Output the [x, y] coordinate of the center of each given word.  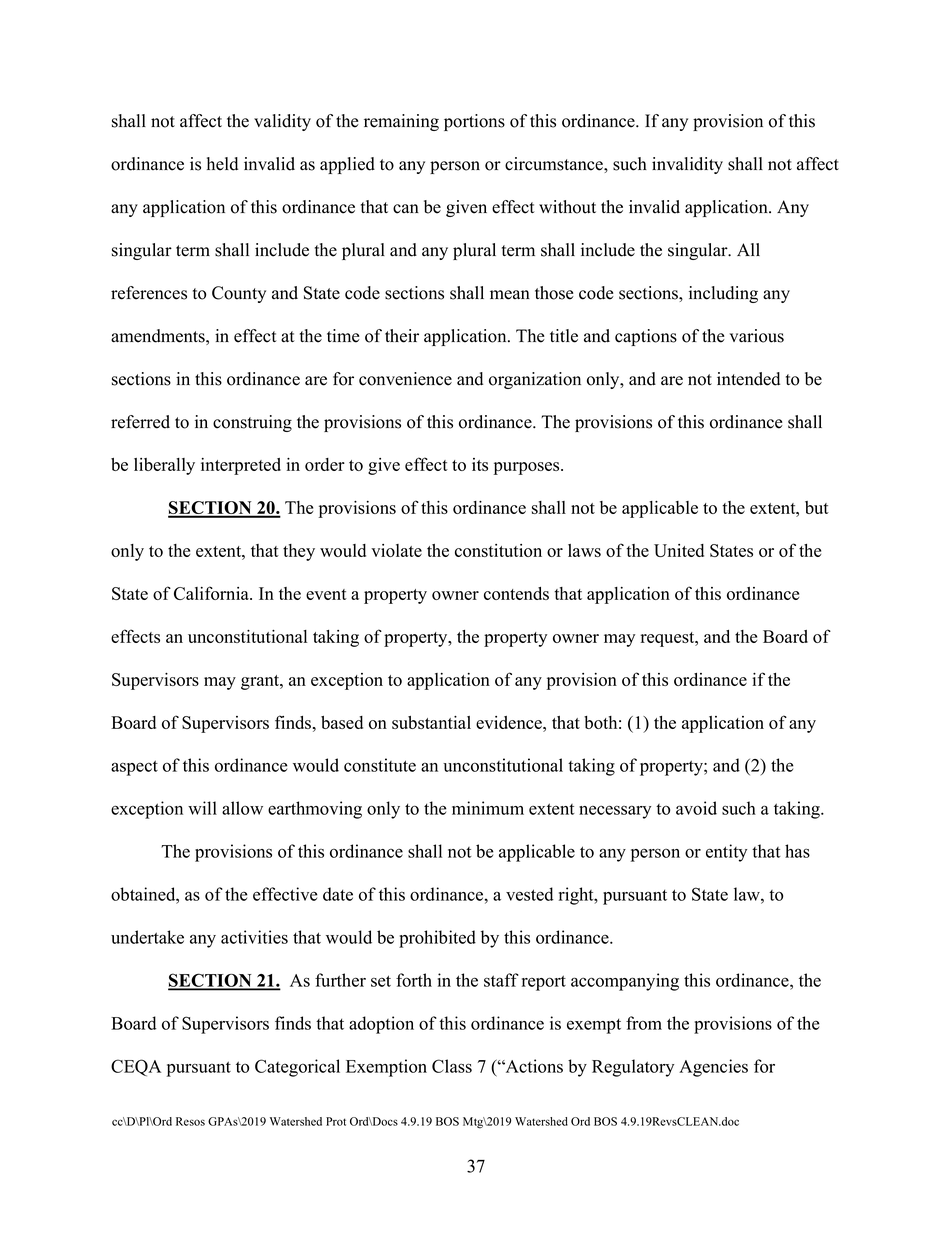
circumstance [555, 164]
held [222, 164]
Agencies [713, 1068]
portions [474, 122]
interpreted [241, 466]
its [480, 464]
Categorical [297, 1068]
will [202, 808]
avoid [696, 808]
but [817, 507]
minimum [488, 808]
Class [452, 1066]
